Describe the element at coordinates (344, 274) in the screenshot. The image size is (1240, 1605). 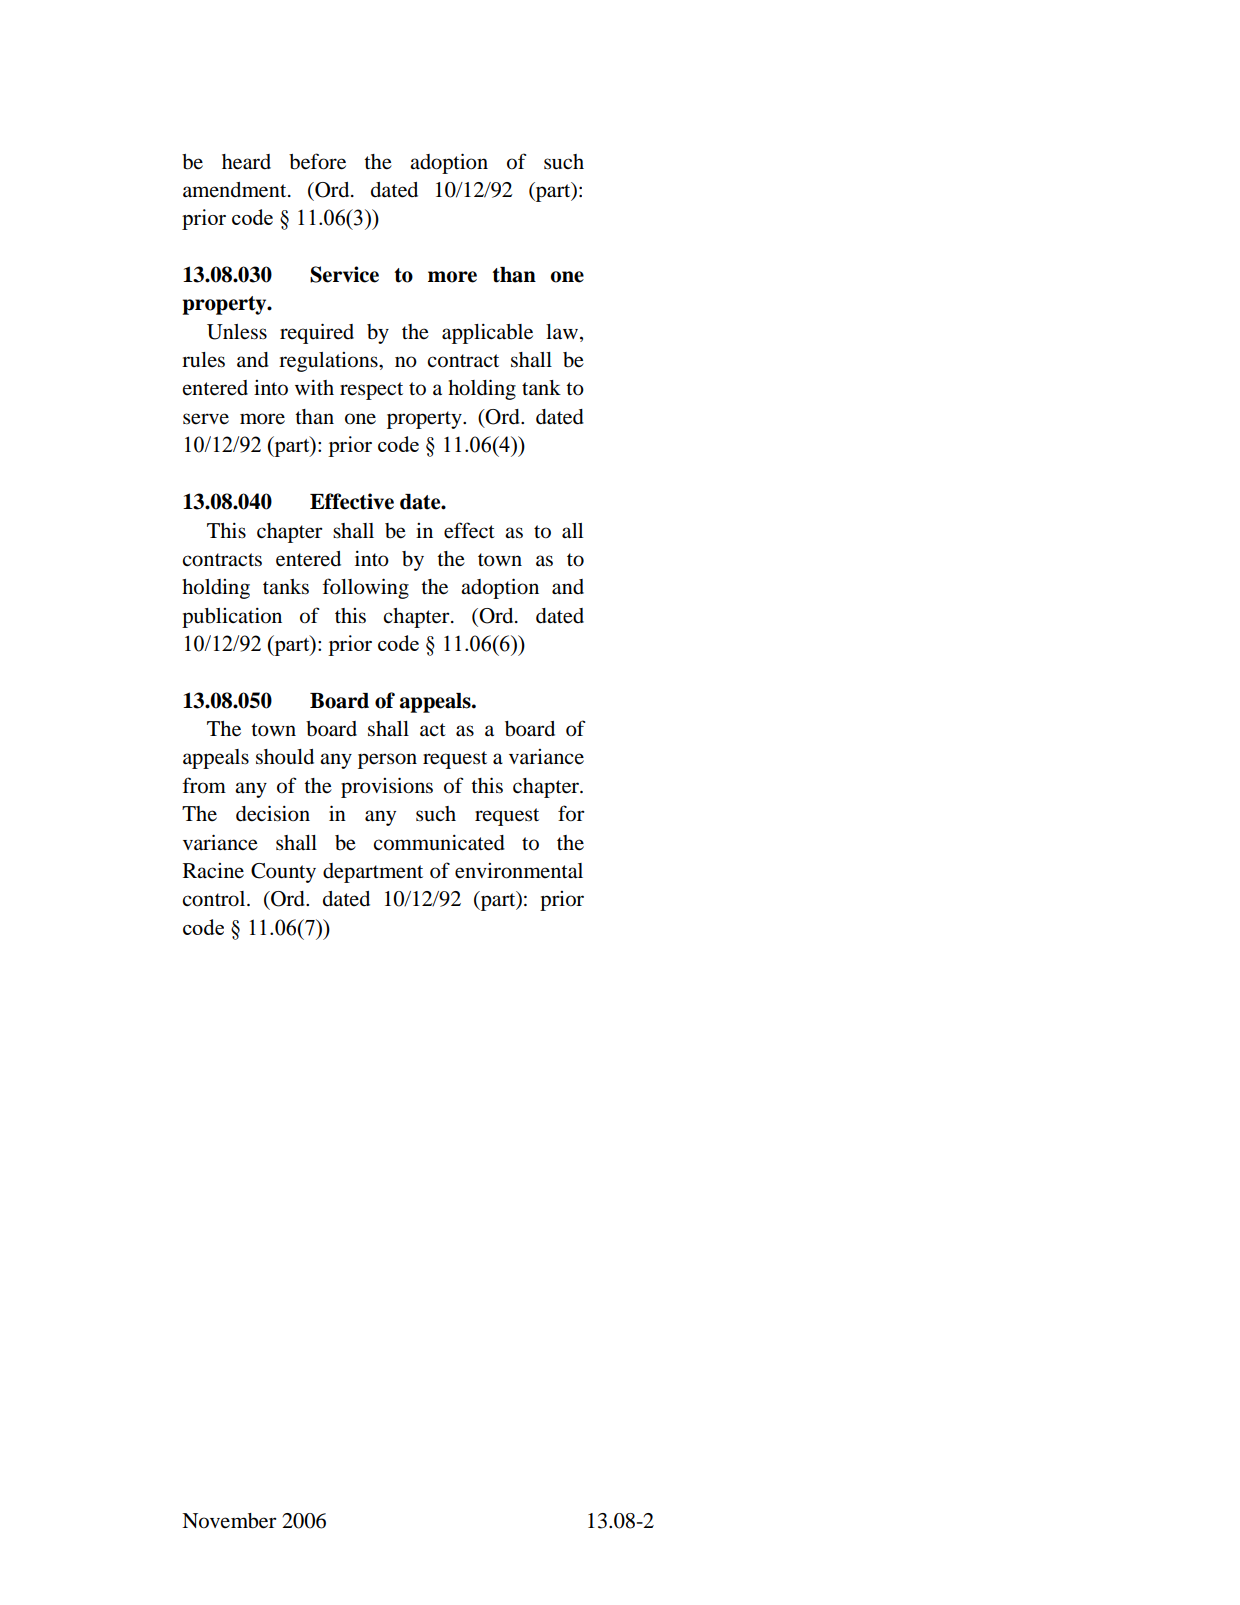
I see `Service` at that location.
